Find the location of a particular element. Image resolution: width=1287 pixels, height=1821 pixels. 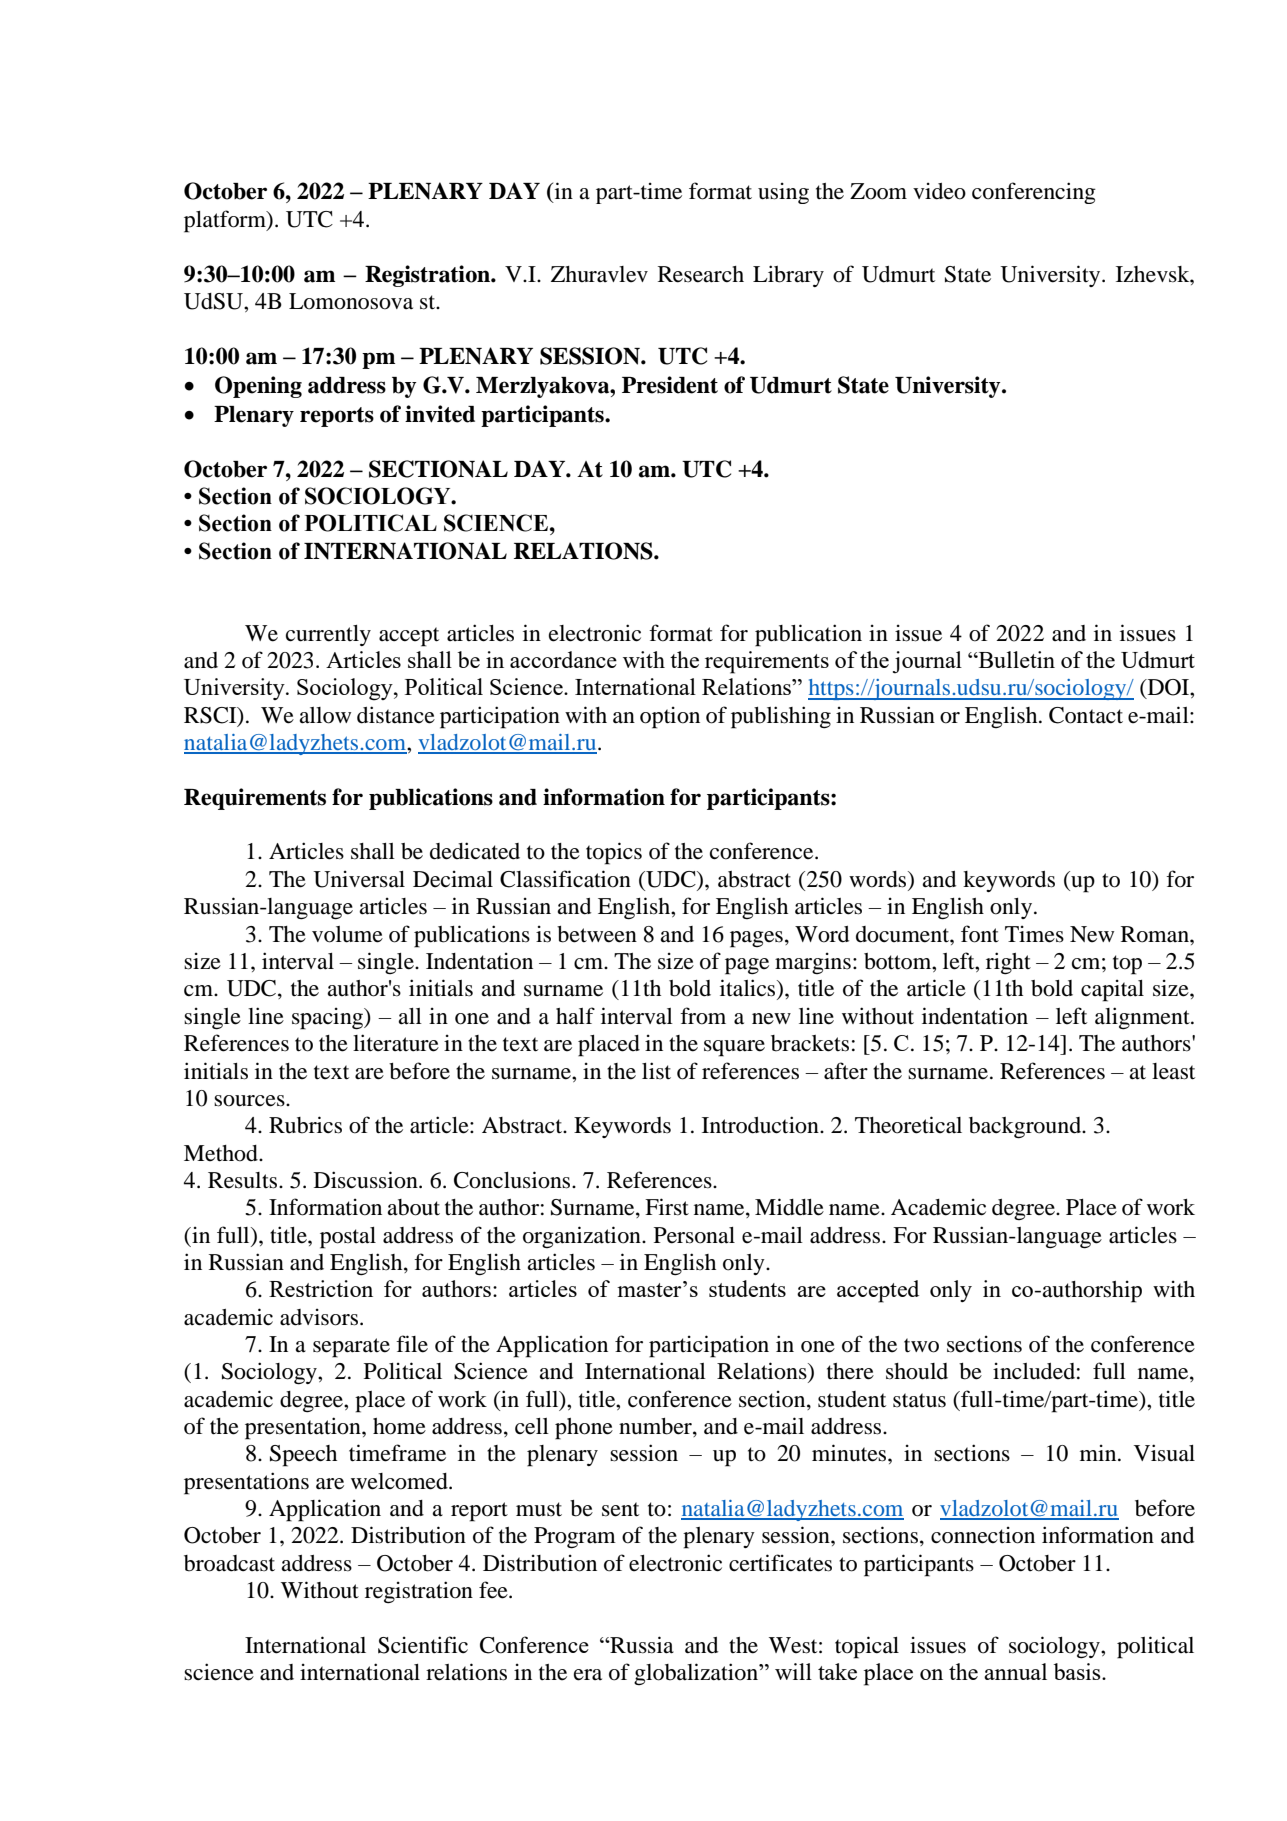

platform is located at coordinates (226, 221).
